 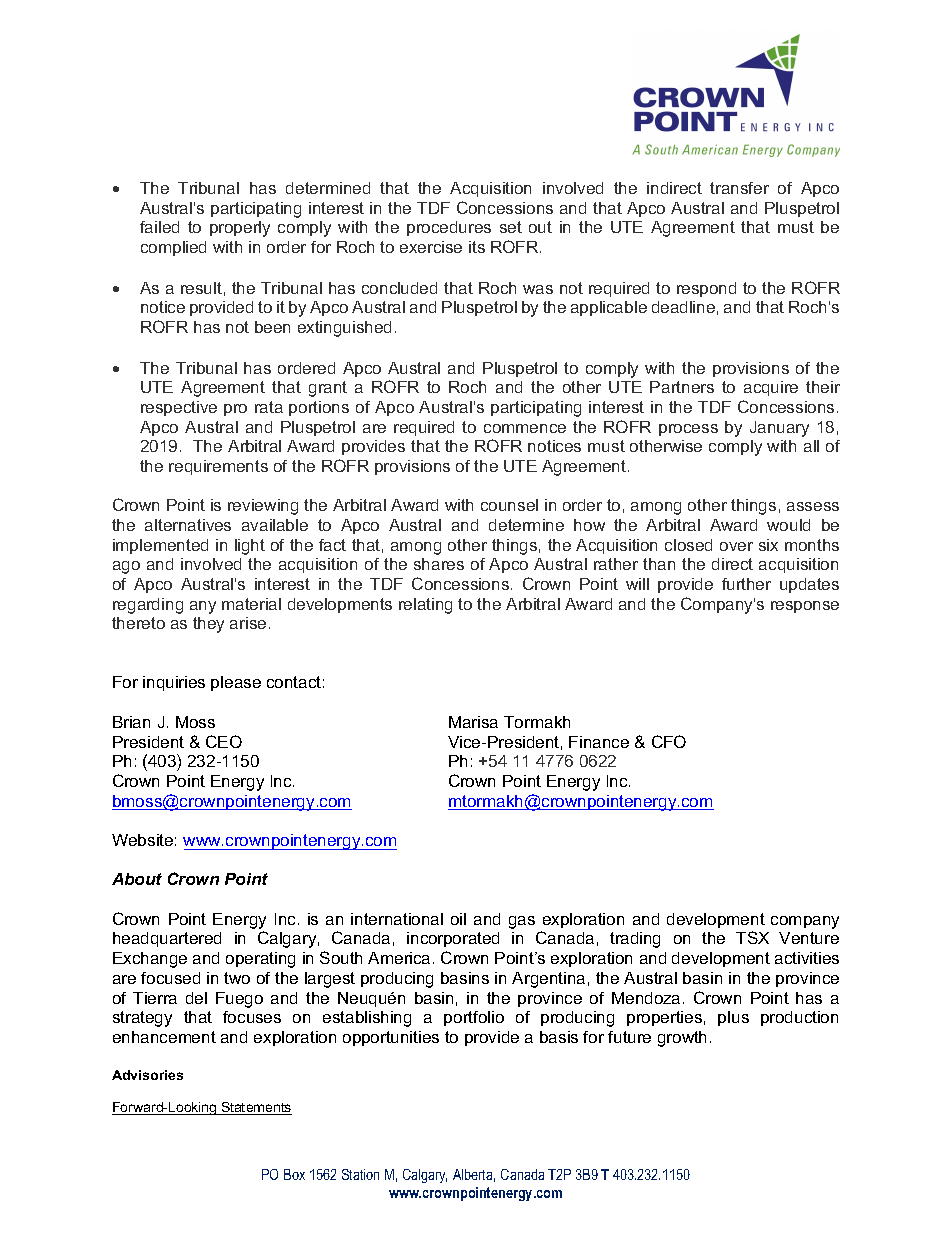 What do you see at coordinates (240, 229) in the screenshot?
I see `properly` at bounding box center [240, 229].
